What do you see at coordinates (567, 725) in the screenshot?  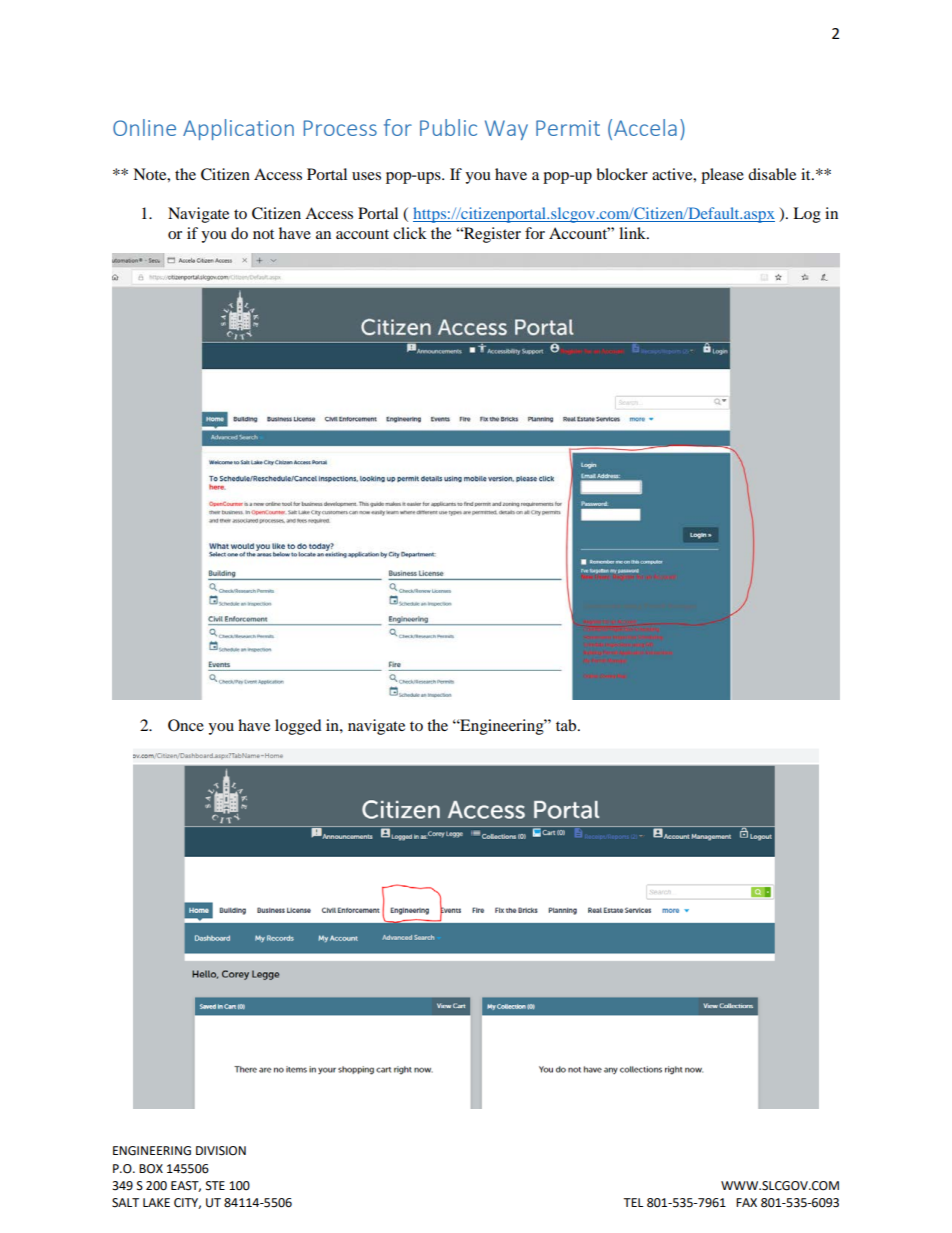 I see `tab` at bounding box center [567, 725].
